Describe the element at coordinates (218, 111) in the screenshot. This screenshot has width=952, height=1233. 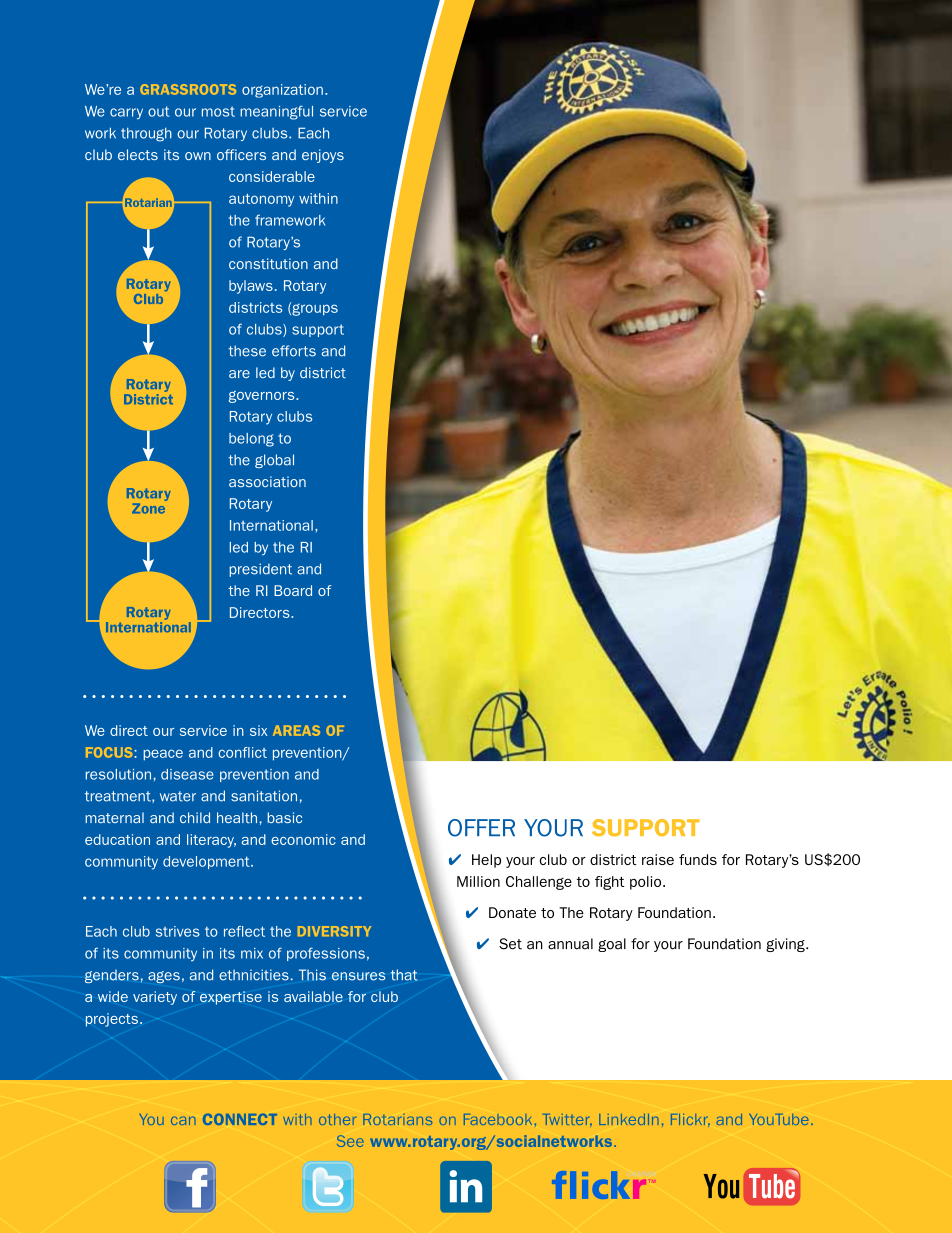
I see `most` at that location.
